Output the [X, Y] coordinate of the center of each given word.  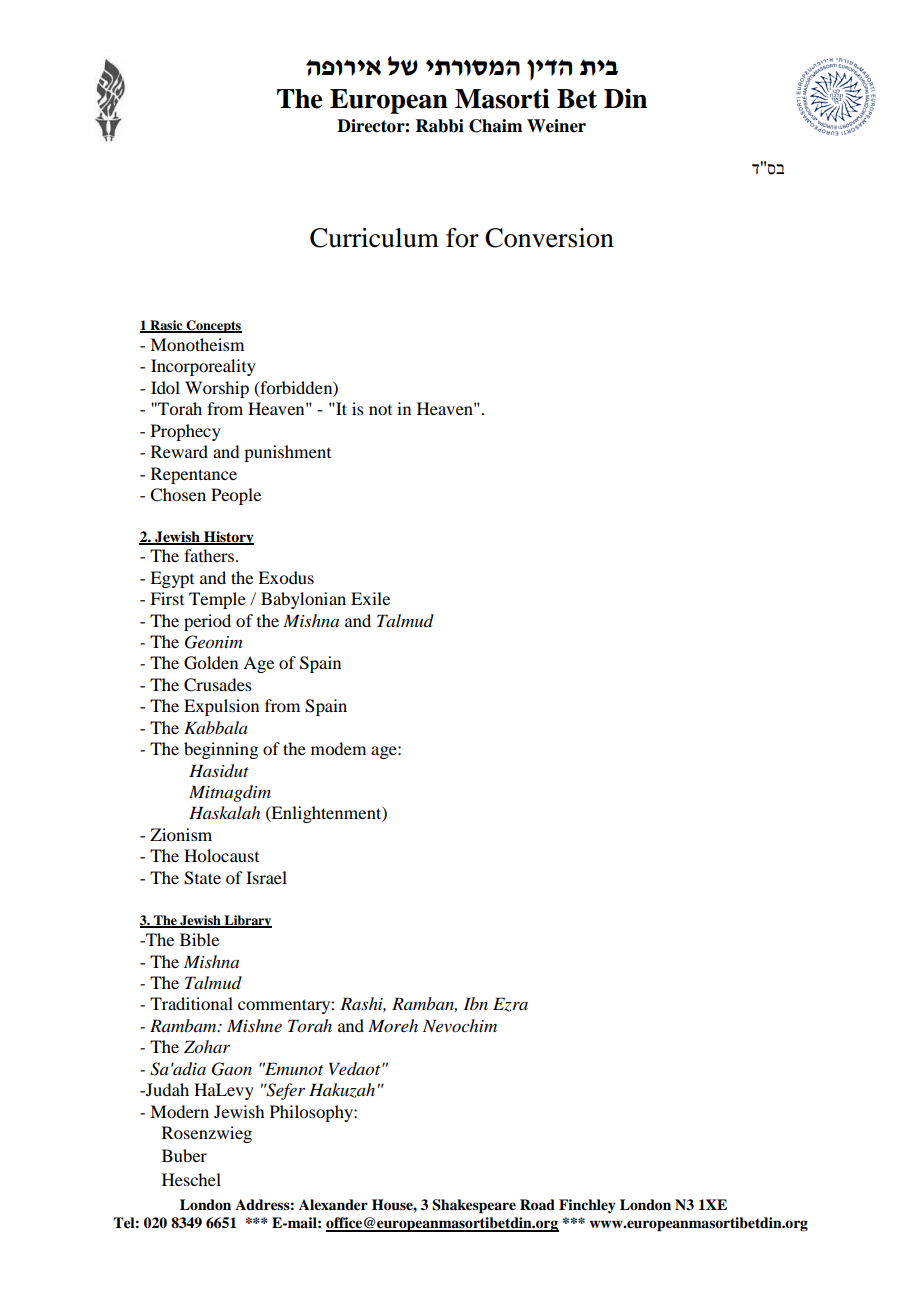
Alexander [333, 1204]
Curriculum [374, 238]
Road [537, 1204]
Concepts [213, 326]
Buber [184, 1155]
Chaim [495, 126]
